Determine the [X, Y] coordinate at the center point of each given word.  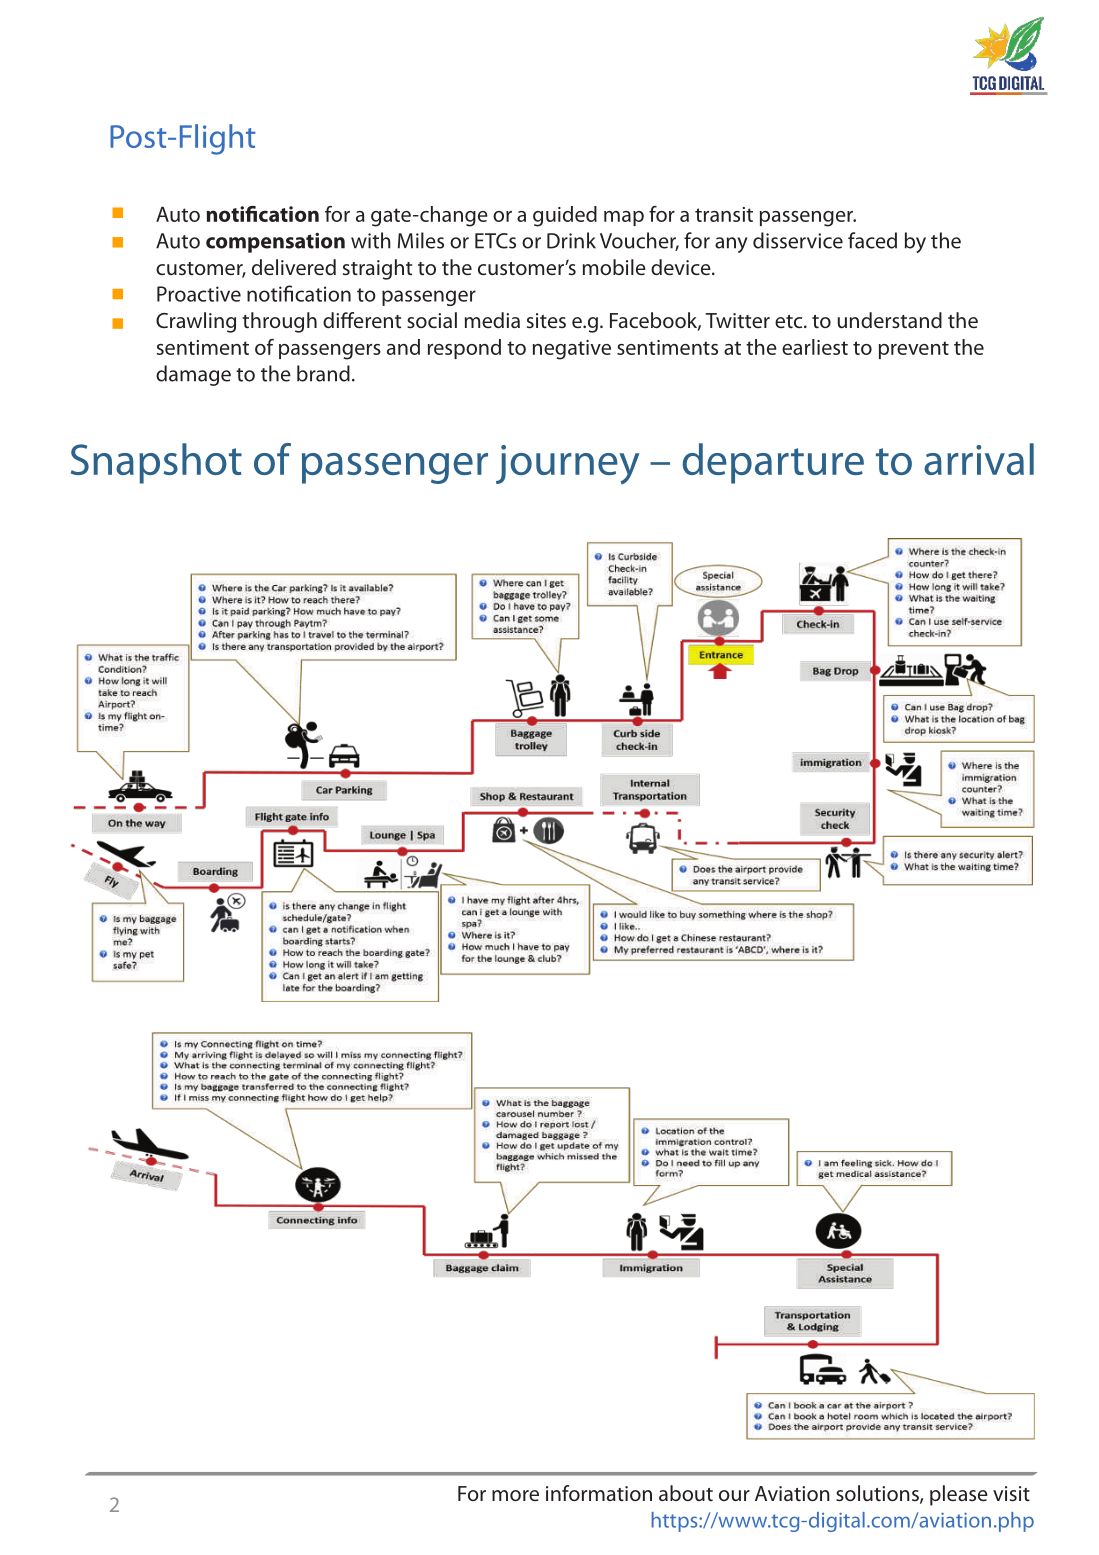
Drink [571, 240]
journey [567, 464]
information [599, 1493]
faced [872, 240]
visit [1011, 1493]
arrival [979, 459]
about [686, 1493]
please [959, 1495]
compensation [275, 243]
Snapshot [156, 463]
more [515, 1495]
